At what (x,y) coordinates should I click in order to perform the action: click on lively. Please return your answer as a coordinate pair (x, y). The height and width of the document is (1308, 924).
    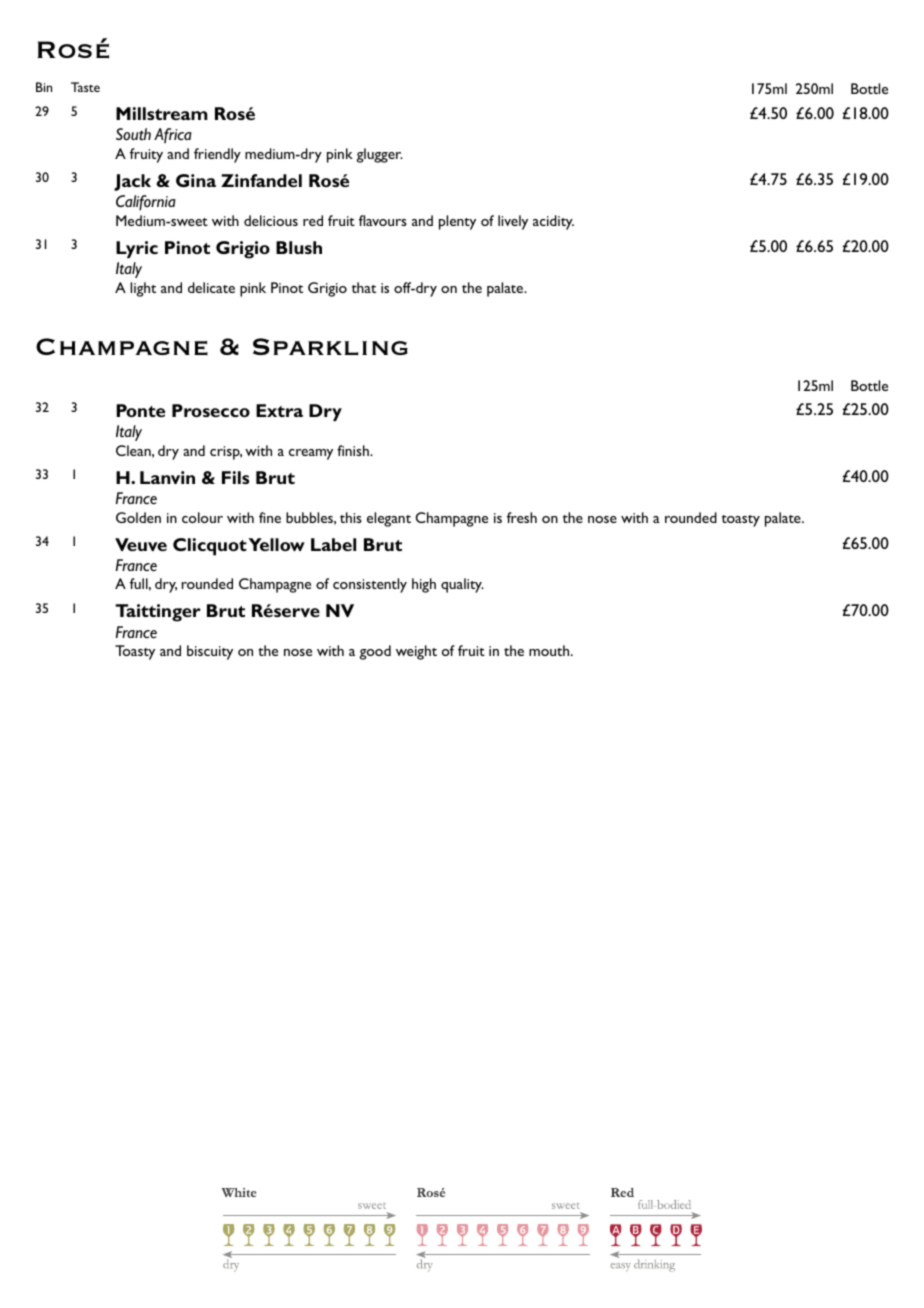
    Looking at the image, I should click on (513, 222).
